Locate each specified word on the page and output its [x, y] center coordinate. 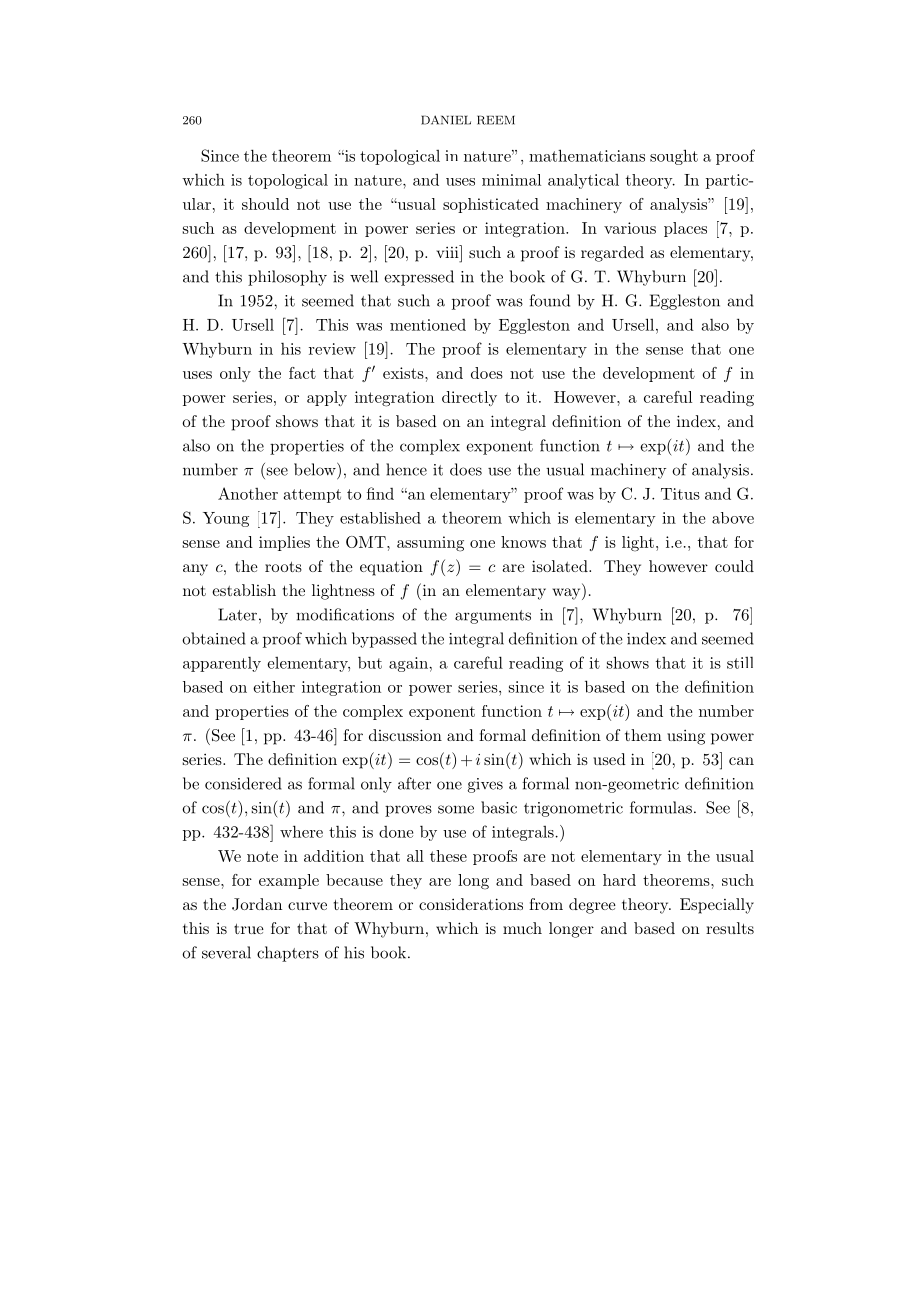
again [409, 664]
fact [302, 373]
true [249, 928]
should [265, 204]
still [740, 663]
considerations [471, 904]
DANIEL [446, 120]
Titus [680, 494]
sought [674, 157]
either [274, 687]
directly [469, 398]
